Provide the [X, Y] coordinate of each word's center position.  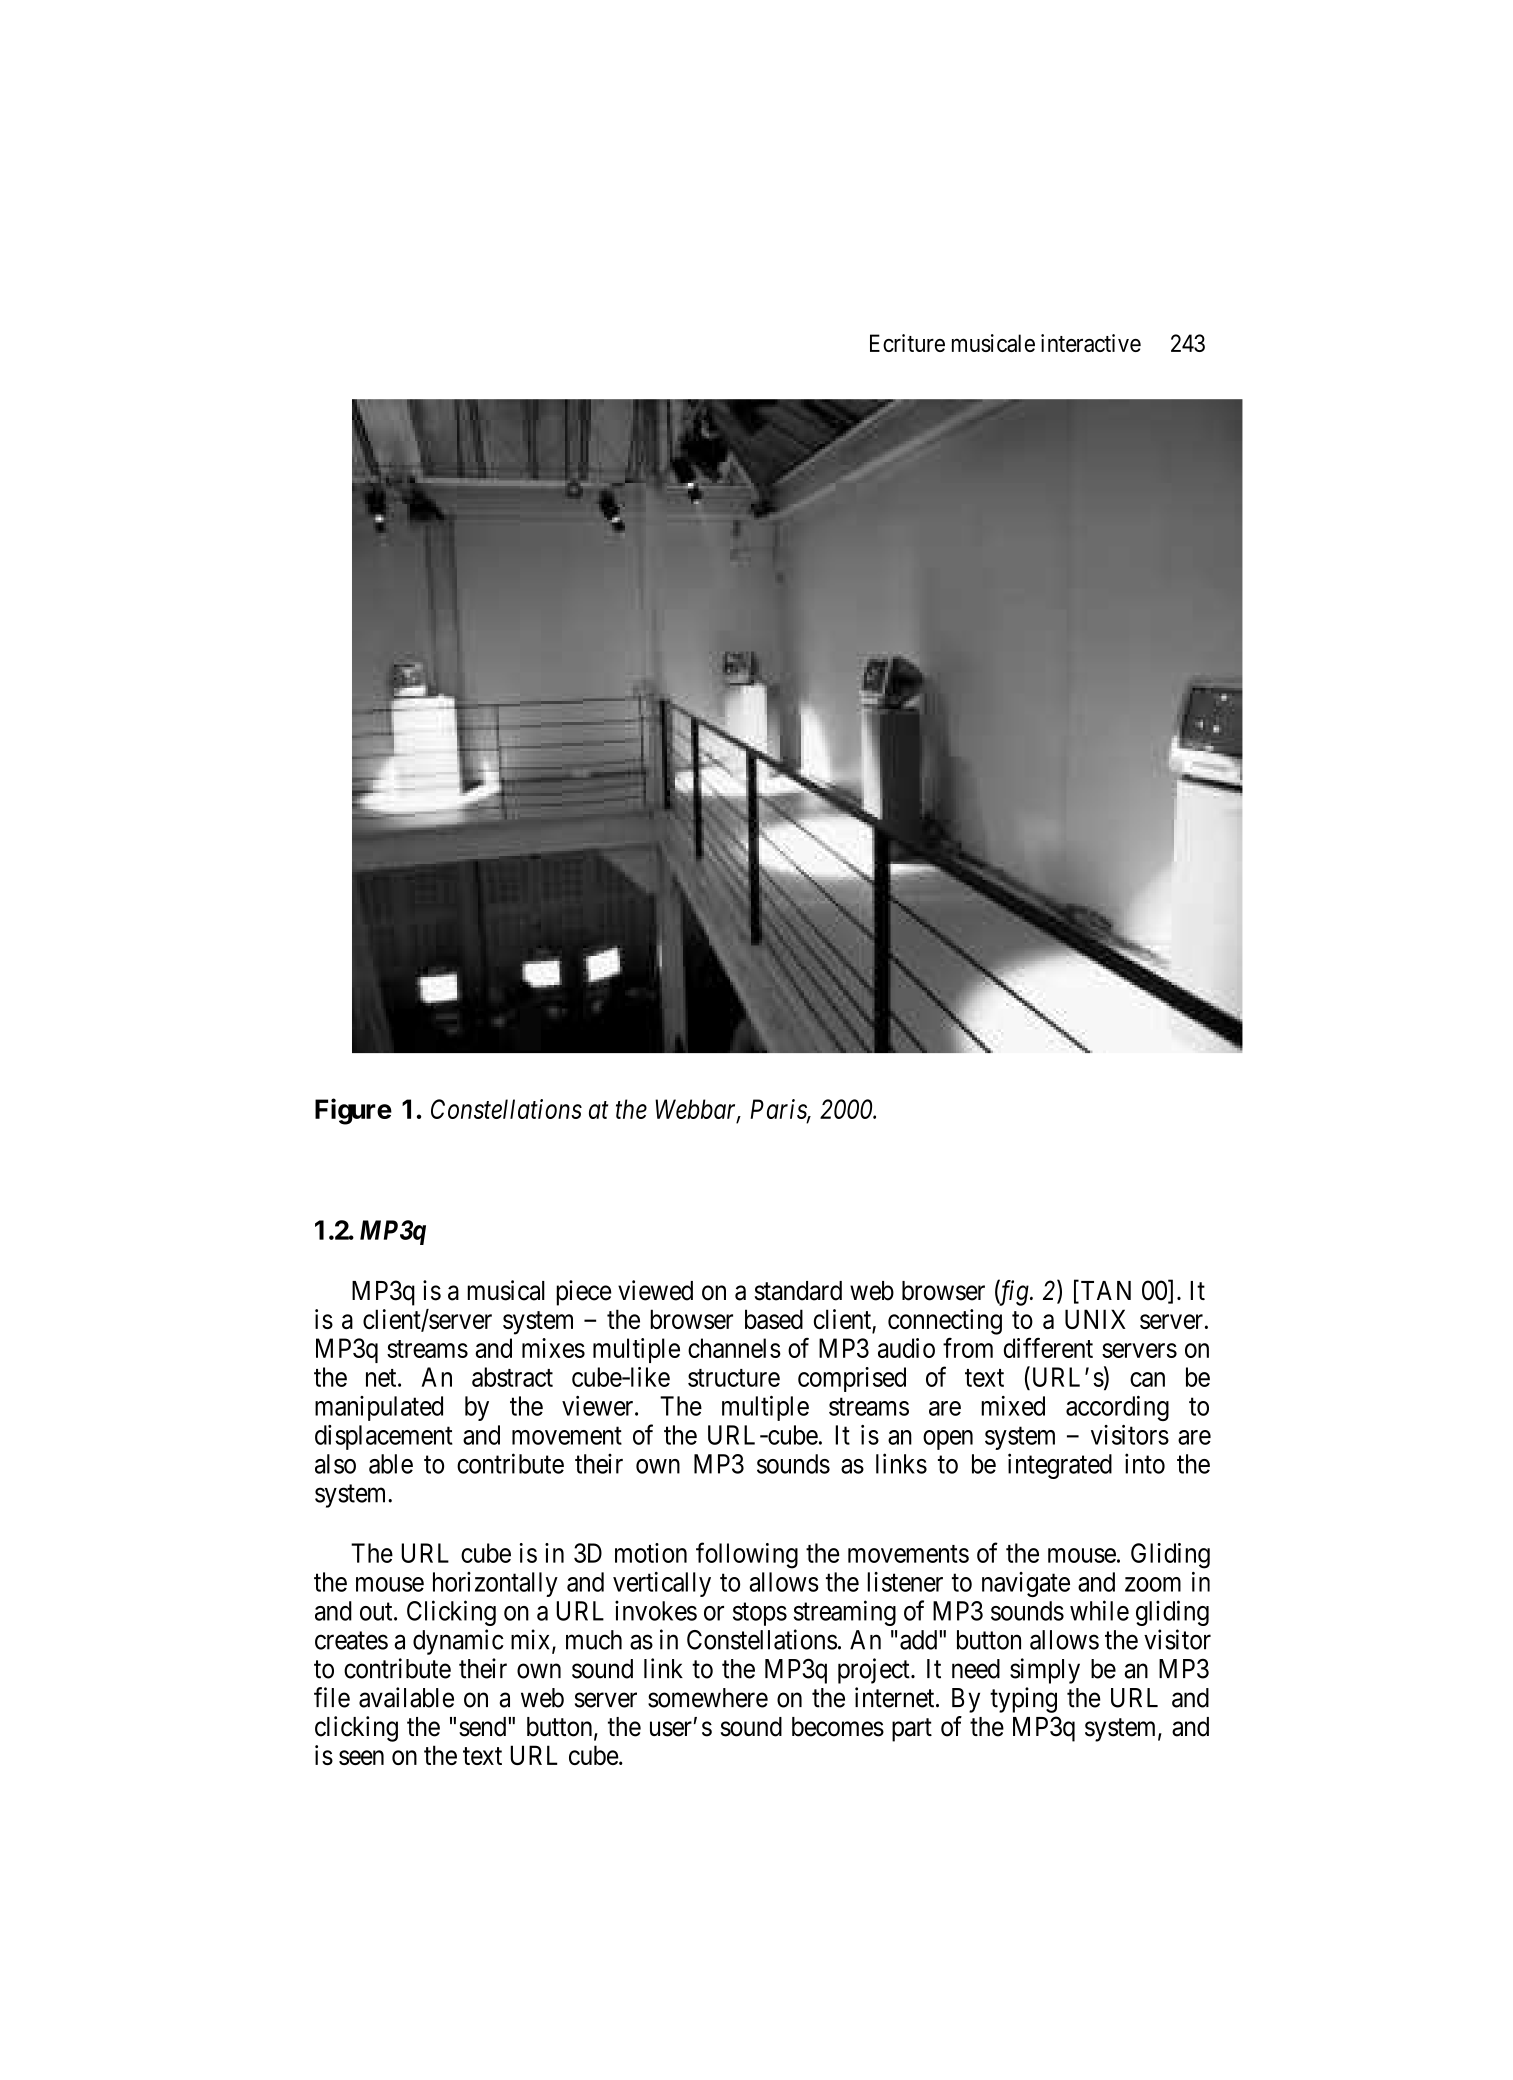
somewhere [708, 1698]
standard [798, 1291]
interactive [1091, 343]
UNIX [1095, 1319]
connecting [945, 1322]
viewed [655, 1290]
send [484, 1727]
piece [584, 1293]
